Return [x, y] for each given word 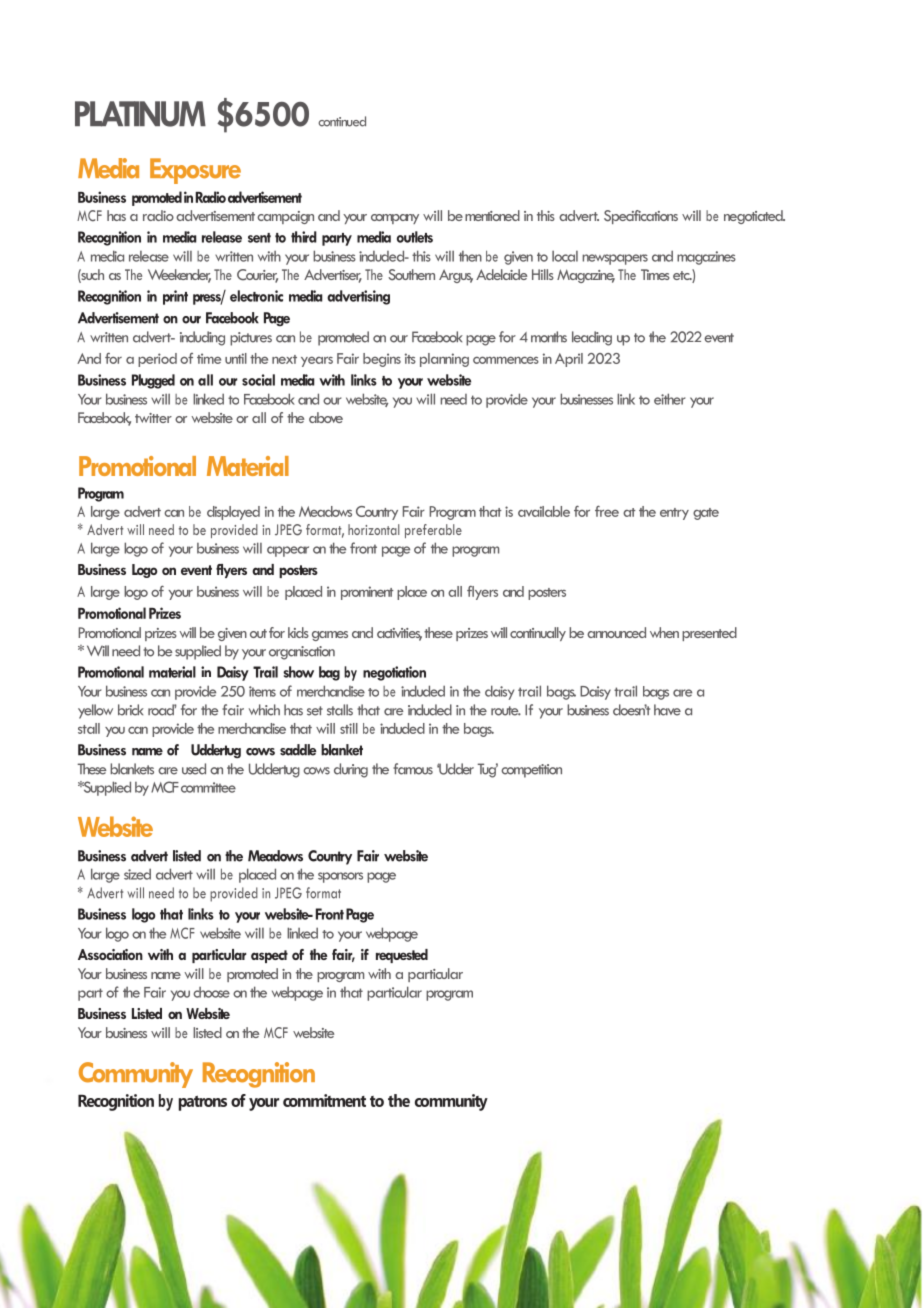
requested [402, 956]
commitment [324, 1100]
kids [298, 632]
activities [399, 634]
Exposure [195, 171]
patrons [202, 1103]
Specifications [641, 217]
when [664, 632]
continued [342, 121]
